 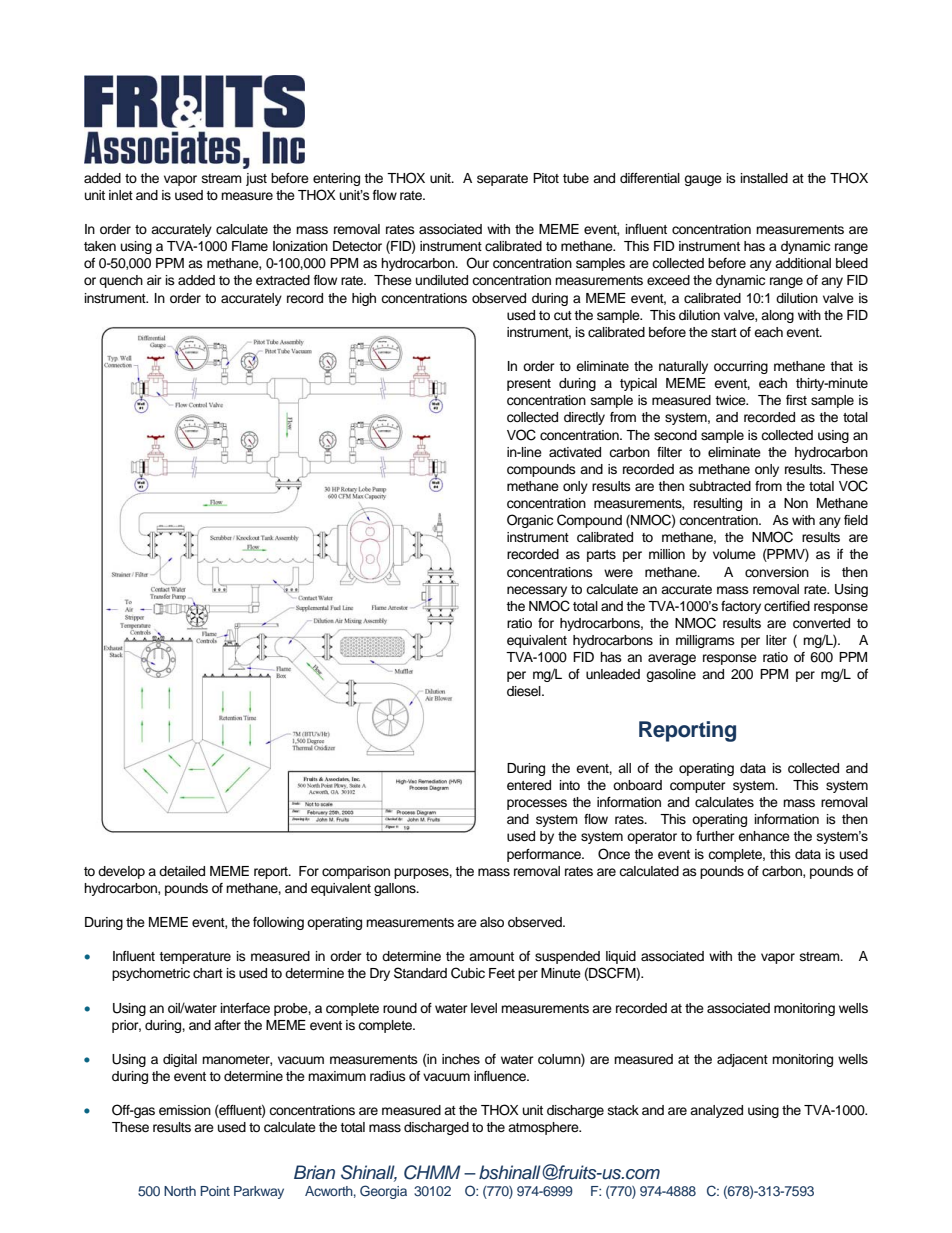 What do you see at coordinates (537, 591) in the screenshot?
I see `necessary` at bounding box center [537, 591].
